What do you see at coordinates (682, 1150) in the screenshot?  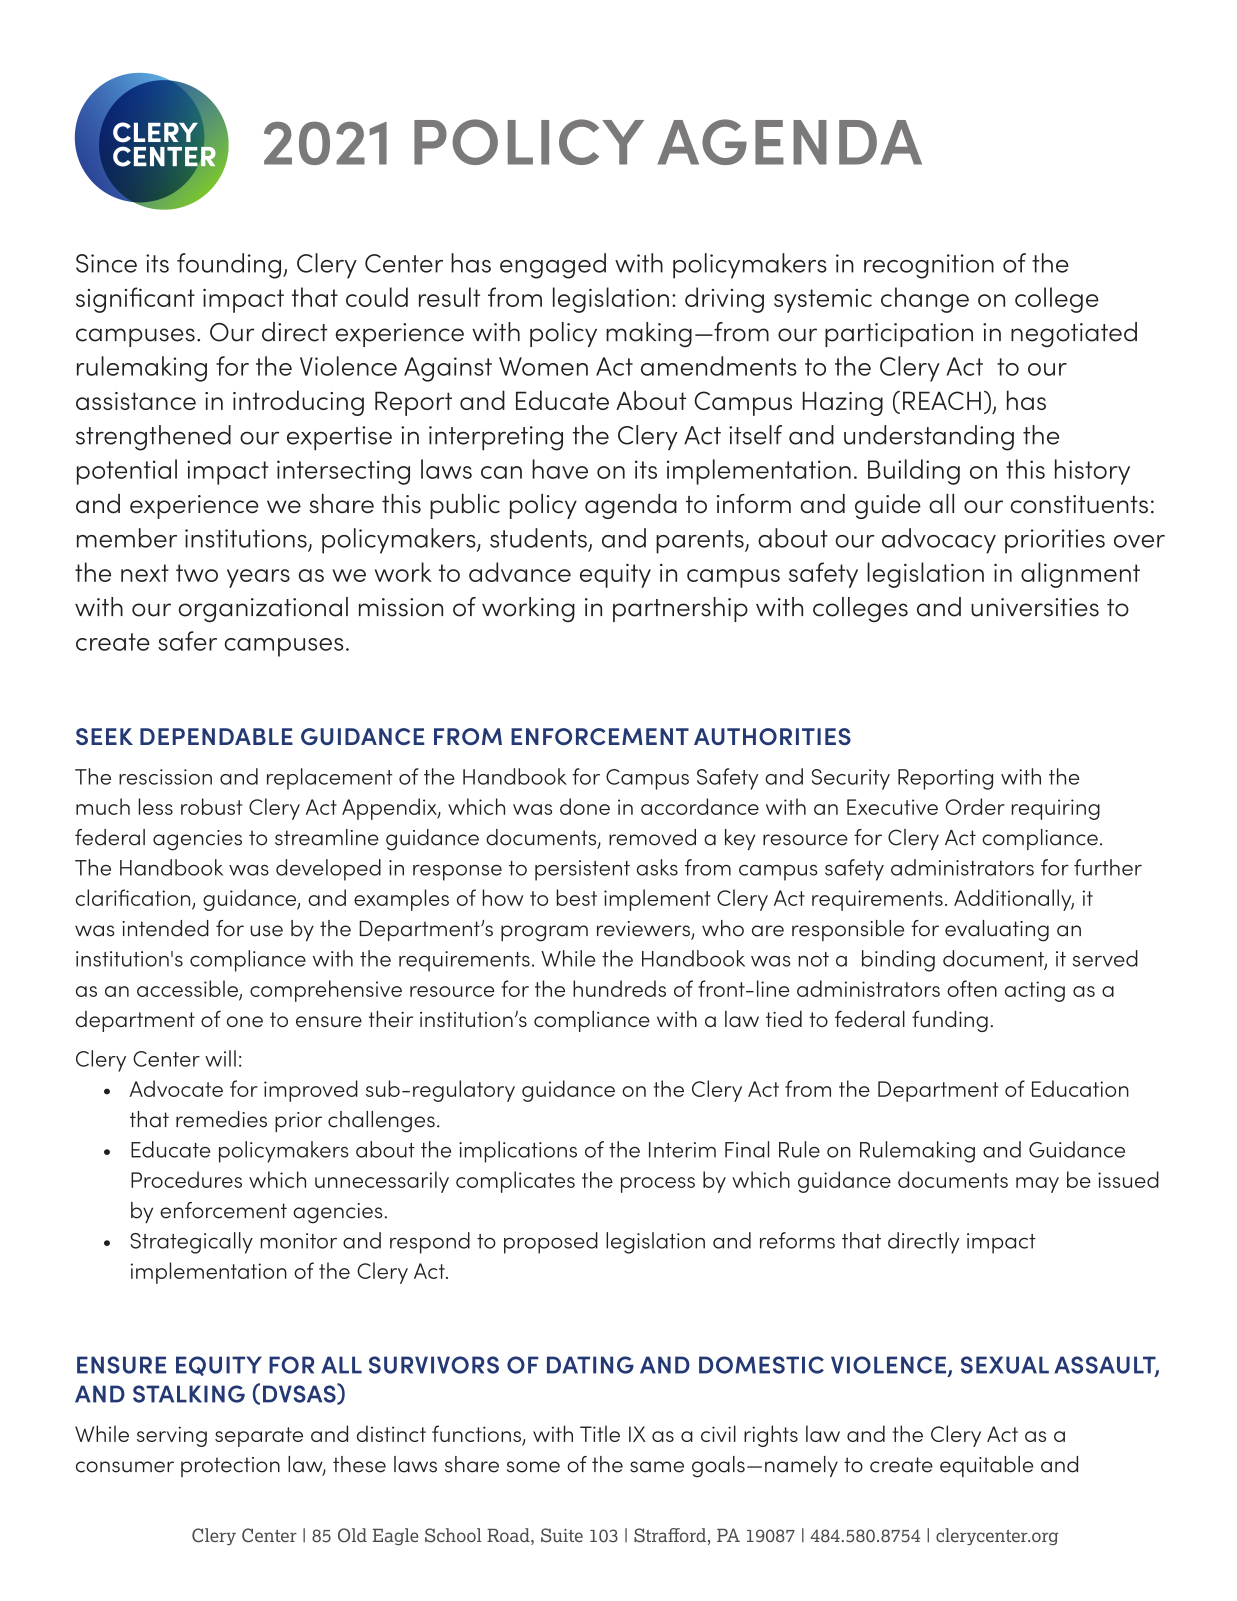 I see `Interim` at bounding box center [682, 1150].
